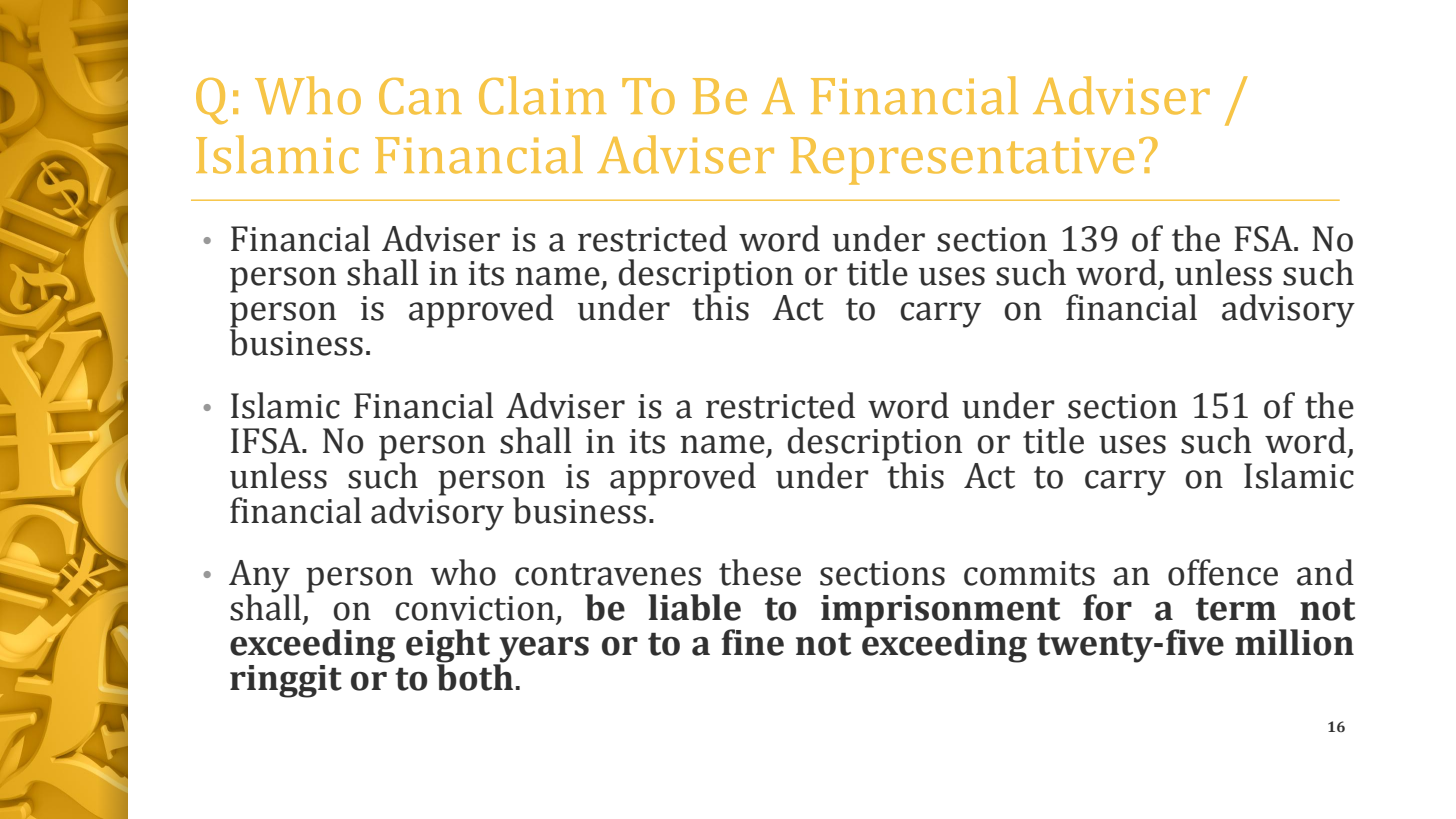 The image size is (1456, 819). I want to click on Representative, so click(962, 161).
